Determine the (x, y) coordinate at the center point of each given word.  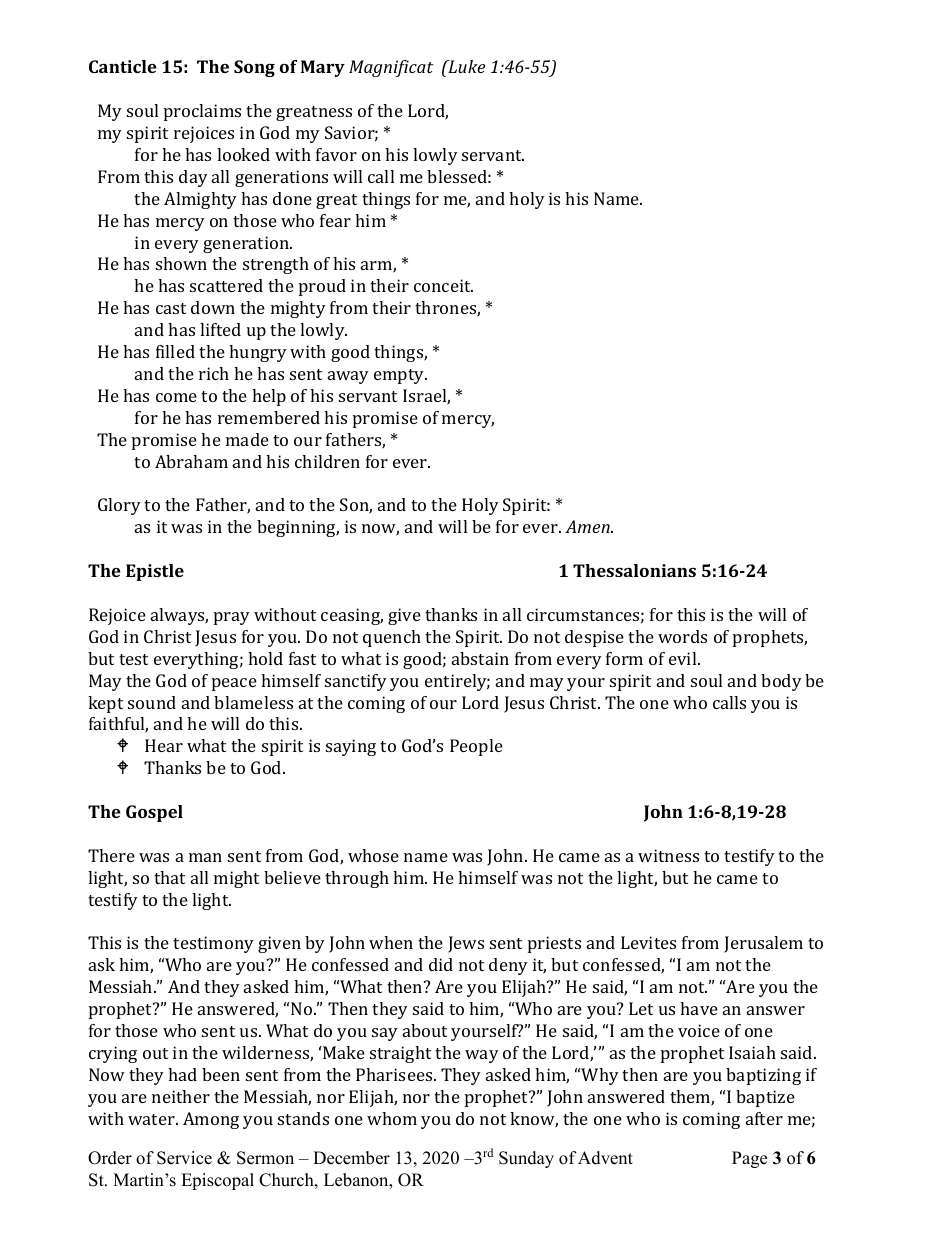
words (682, 636)
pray (232, 618)
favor (336, 154)
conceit (443, 285)
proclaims (202, 112)
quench (392, 638)
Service (184, 1158)
